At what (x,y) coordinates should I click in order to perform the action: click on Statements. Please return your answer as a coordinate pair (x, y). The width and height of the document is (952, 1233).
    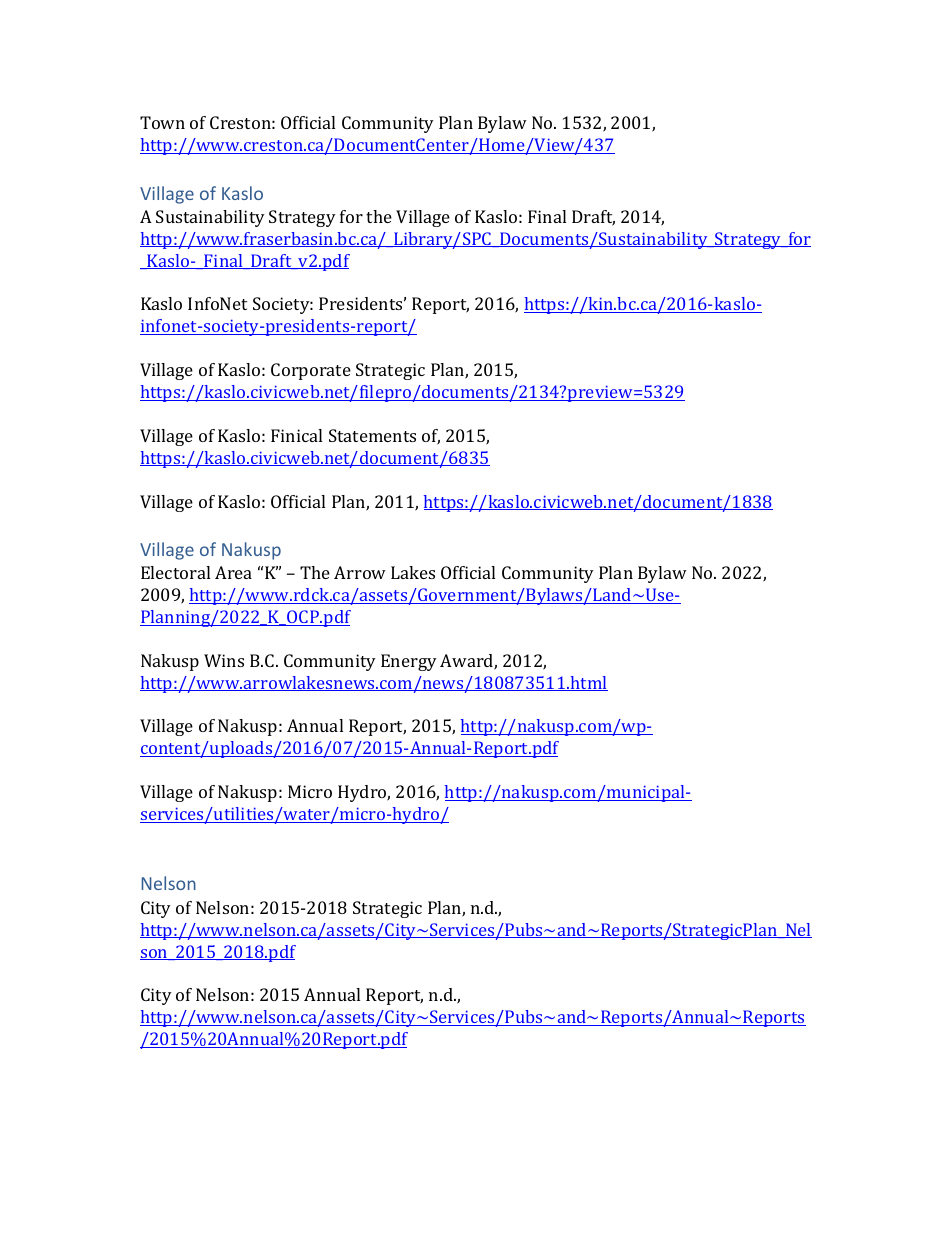
    Looking at the image, I should click on (372, 435).
